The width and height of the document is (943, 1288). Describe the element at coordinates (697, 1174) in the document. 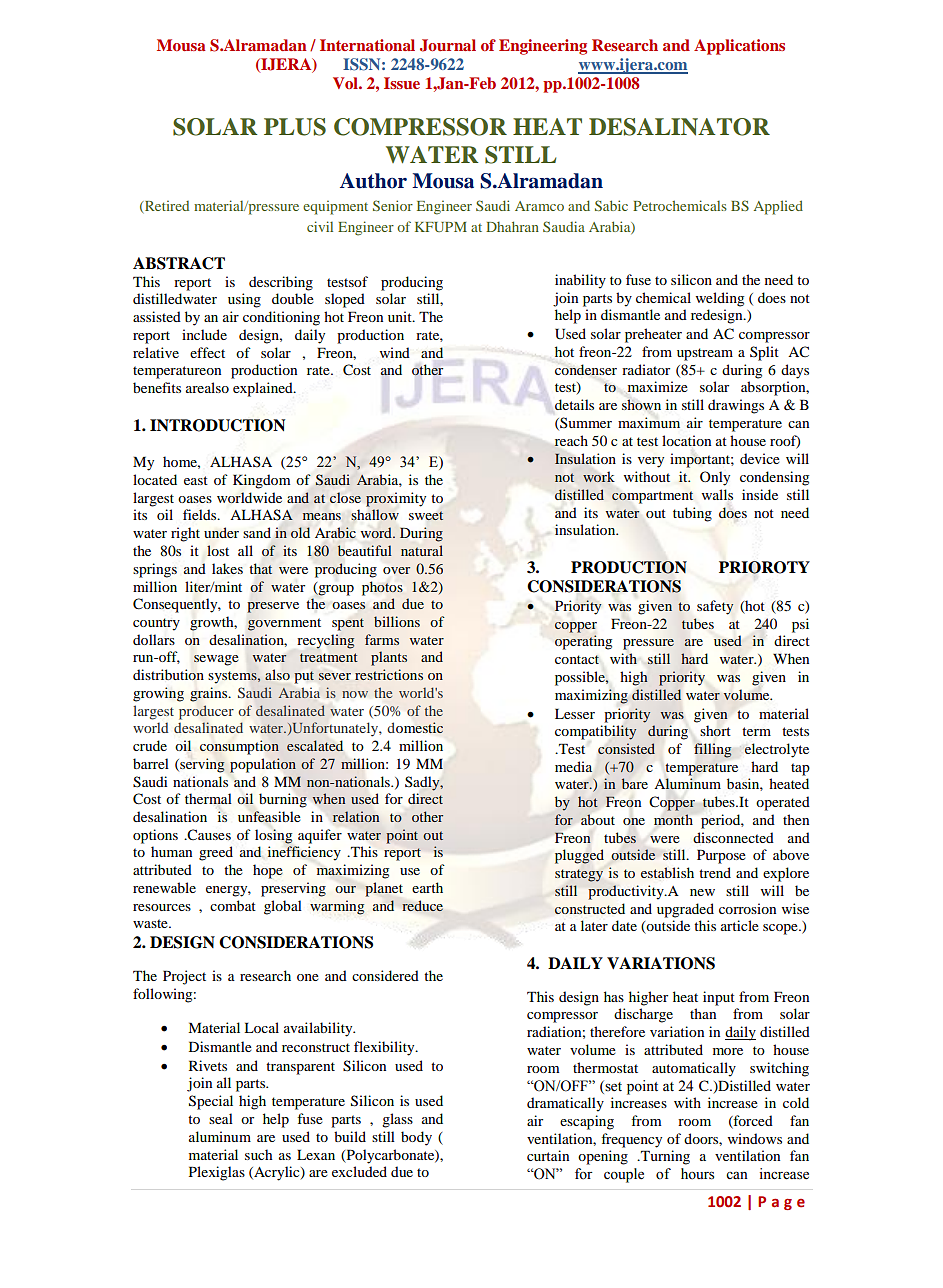

I see `hours` at that location.
